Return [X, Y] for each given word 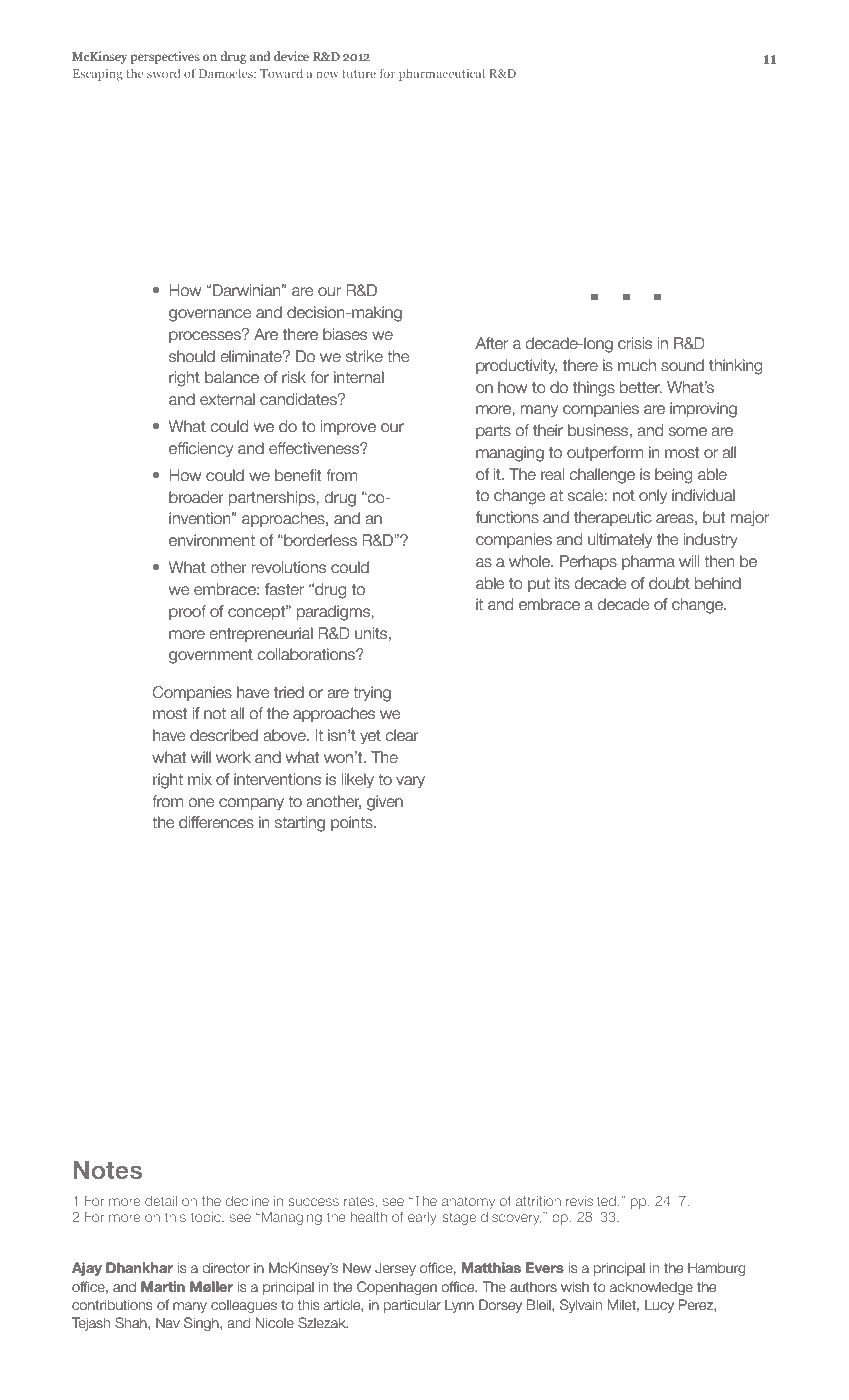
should [192, 356]
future [359, 73]
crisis [635, 343]
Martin [163, 1286]
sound [682, 365]
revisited [591, 1201]
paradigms [333, 613]
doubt [669, 583]
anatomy [468, 1202]
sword [164, 73]
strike [364, 356]
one [201, 803]
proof [187, 612]
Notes [108, 1170]
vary [410, 782]
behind [718, 583]
